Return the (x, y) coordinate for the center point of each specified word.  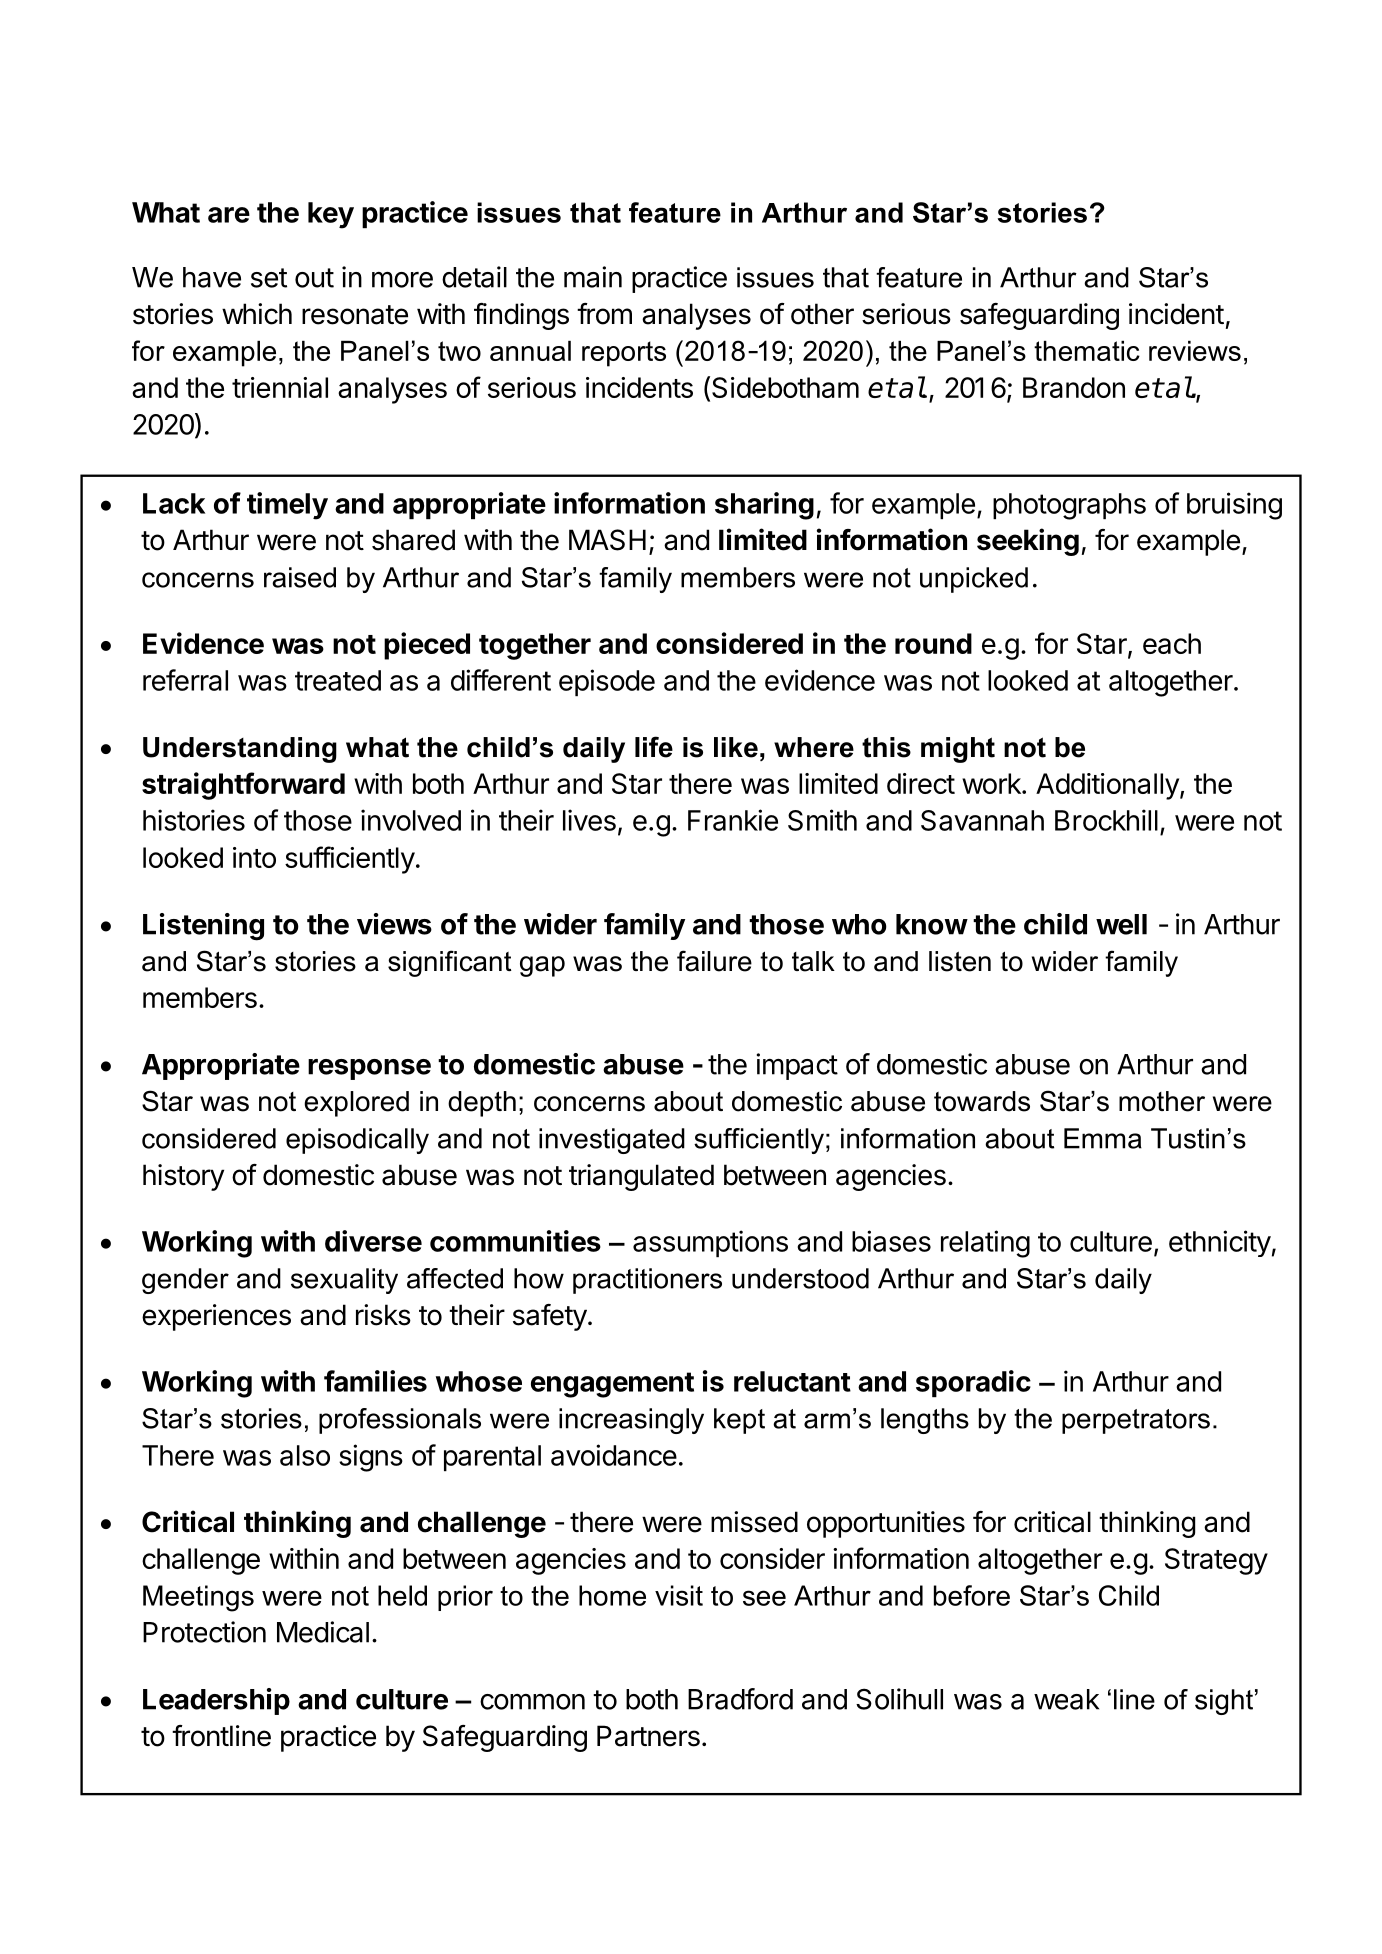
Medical (323, 1632)
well (1121, 924)
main (593, 277)
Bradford (740, 1699)
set (269, 278)
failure (714, 961)
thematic (1087, 351)
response (369, 1069)
